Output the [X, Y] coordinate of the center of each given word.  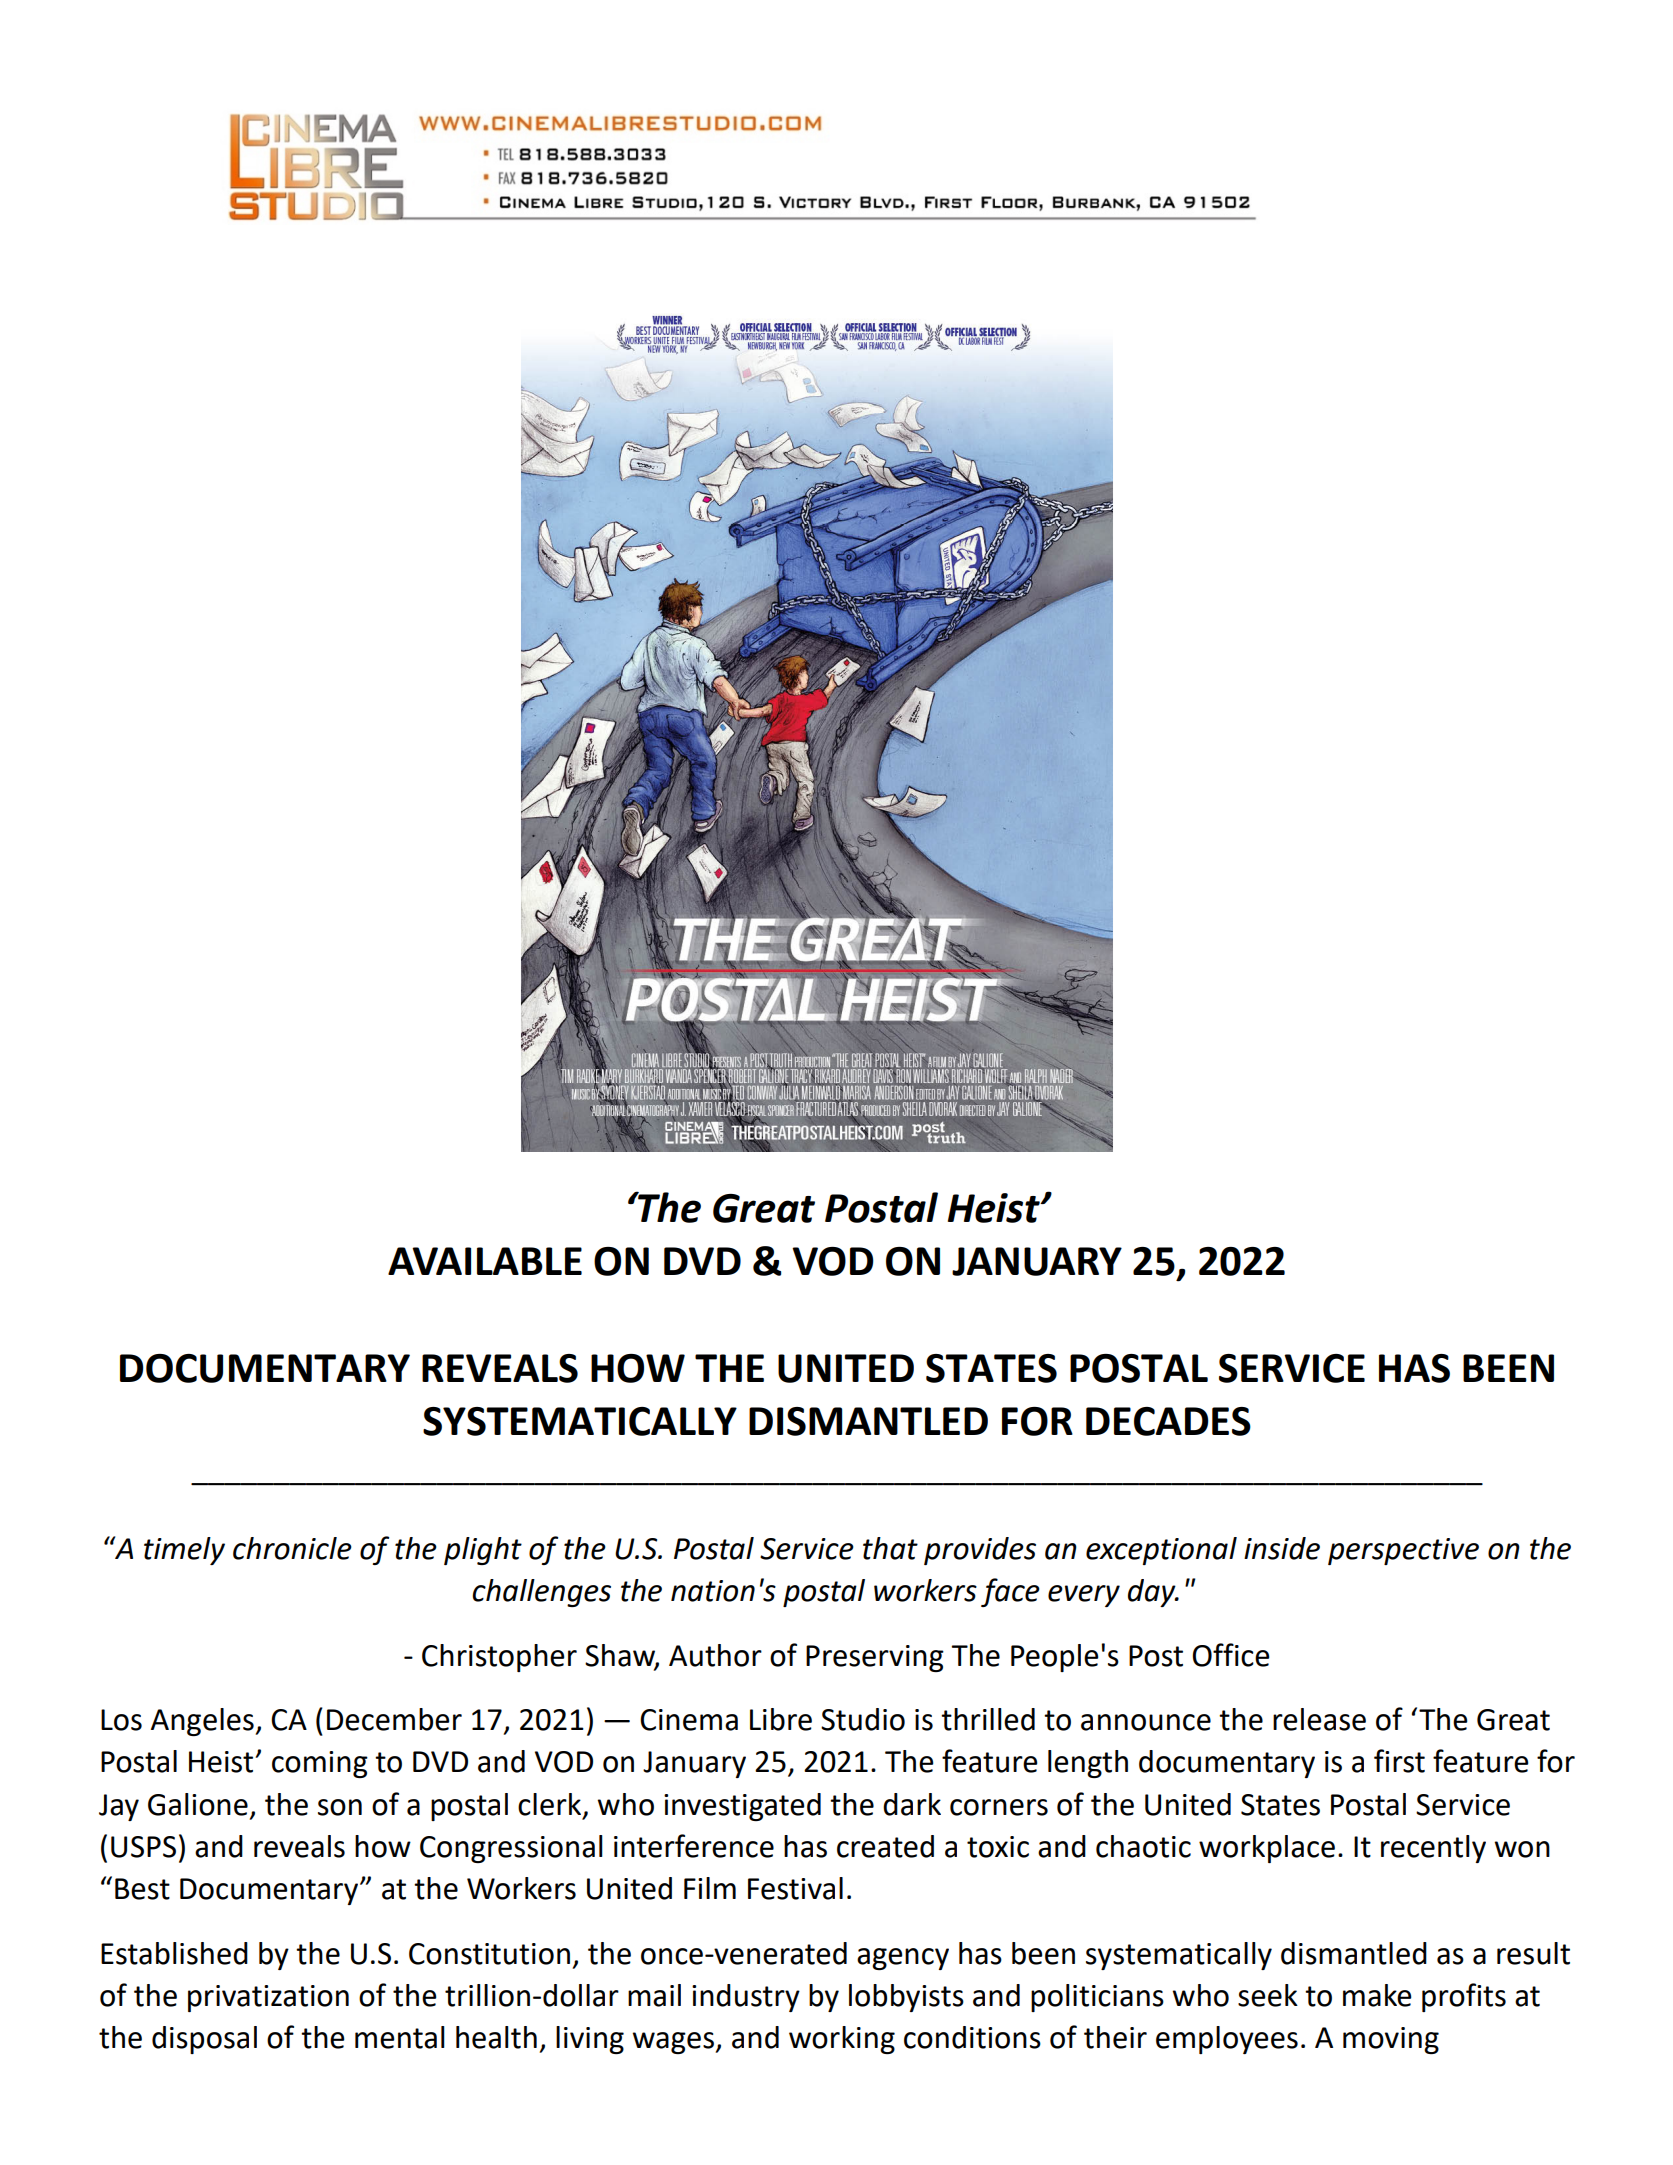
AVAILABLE [485, 1261]
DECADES [1168, 1421]
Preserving [875, 1658]
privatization [268, 1998]
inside [1282, 1548]
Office [1230, 1655]
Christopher [499, 1658]
